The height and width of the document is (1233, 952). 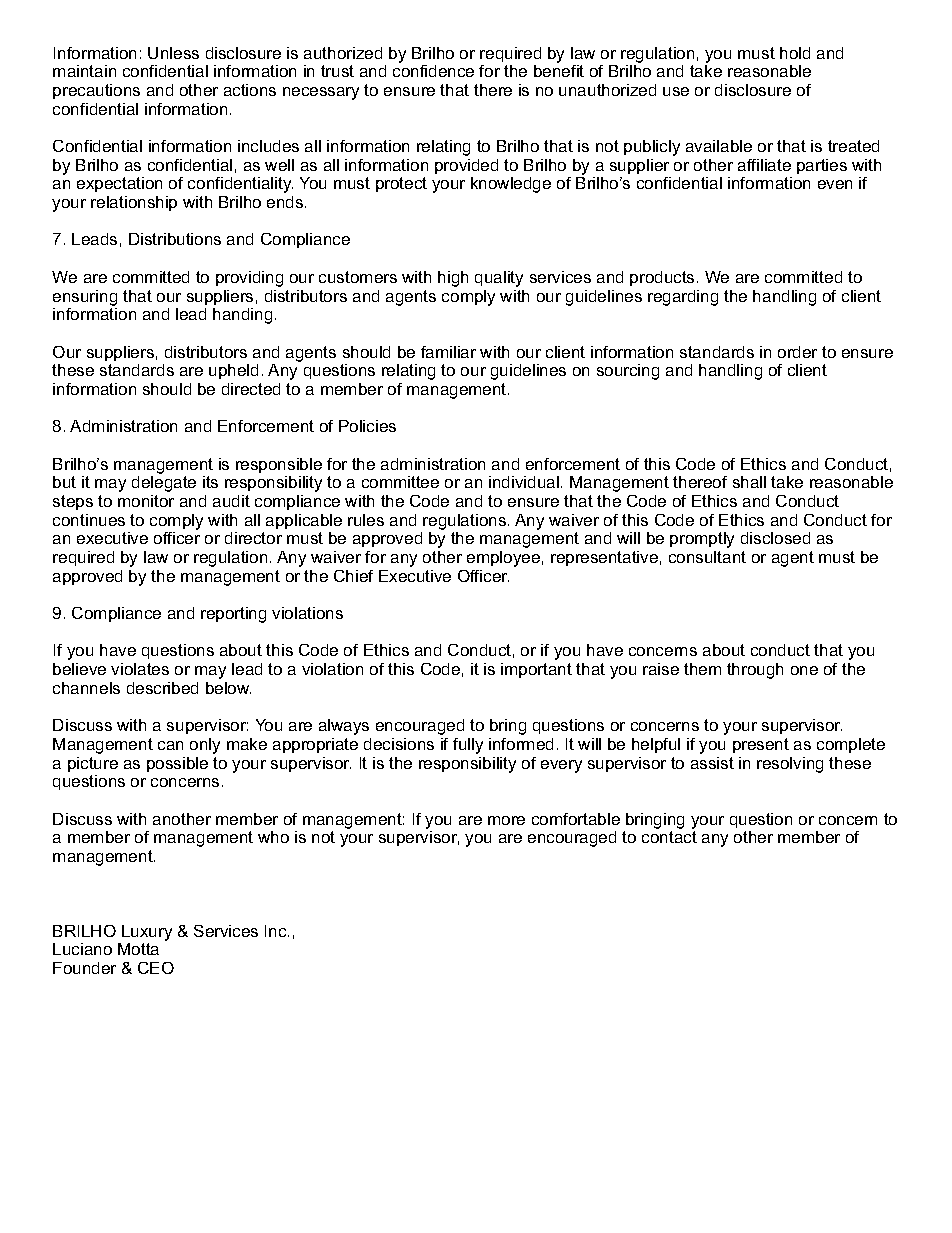 I want to click on high, so click(x=453, y=279).
